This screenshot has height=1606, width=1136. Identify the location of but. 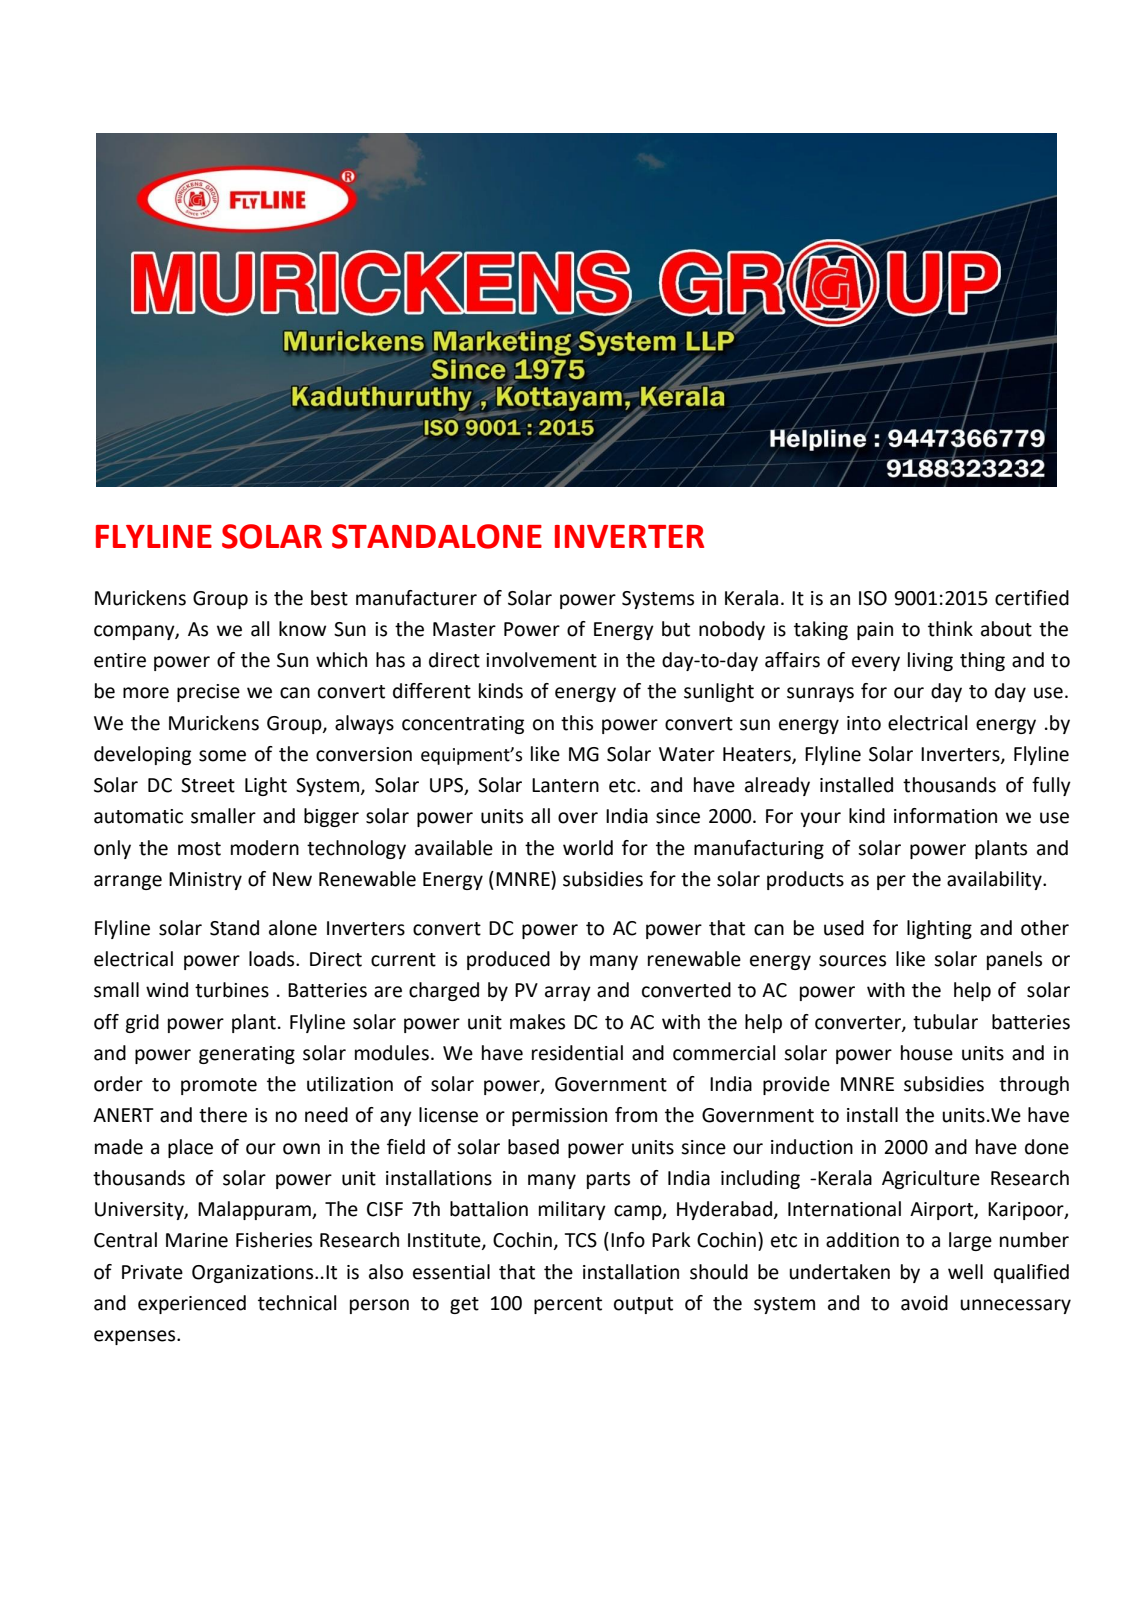
(676, 629).
